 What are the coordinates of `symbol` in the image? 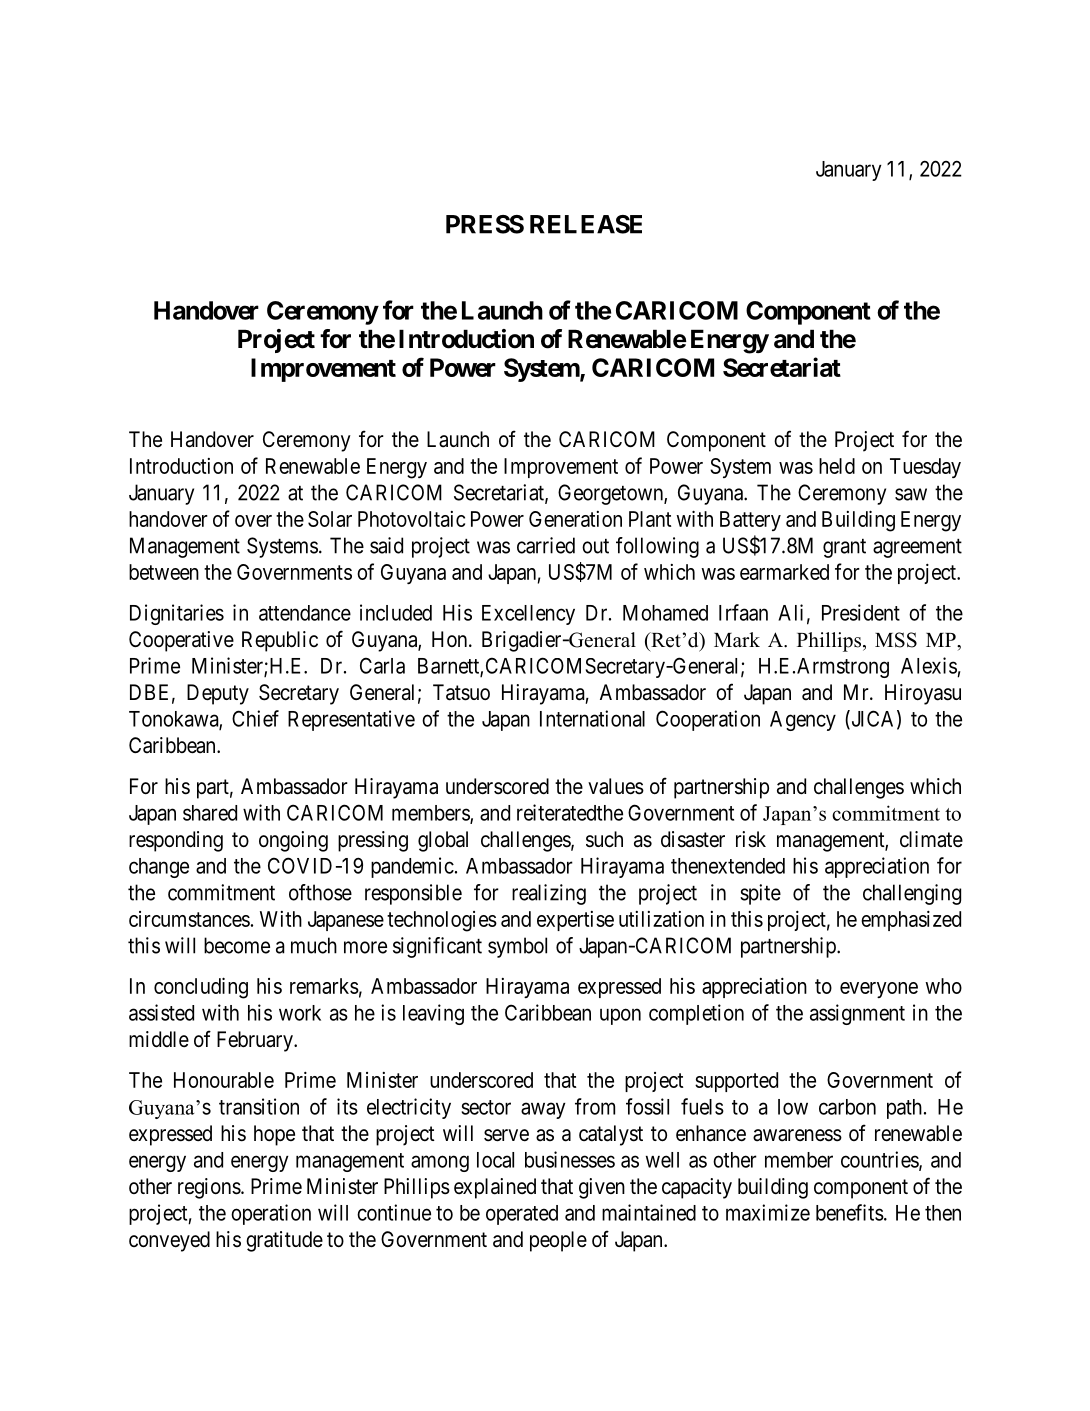 It's located at (517, 947).
